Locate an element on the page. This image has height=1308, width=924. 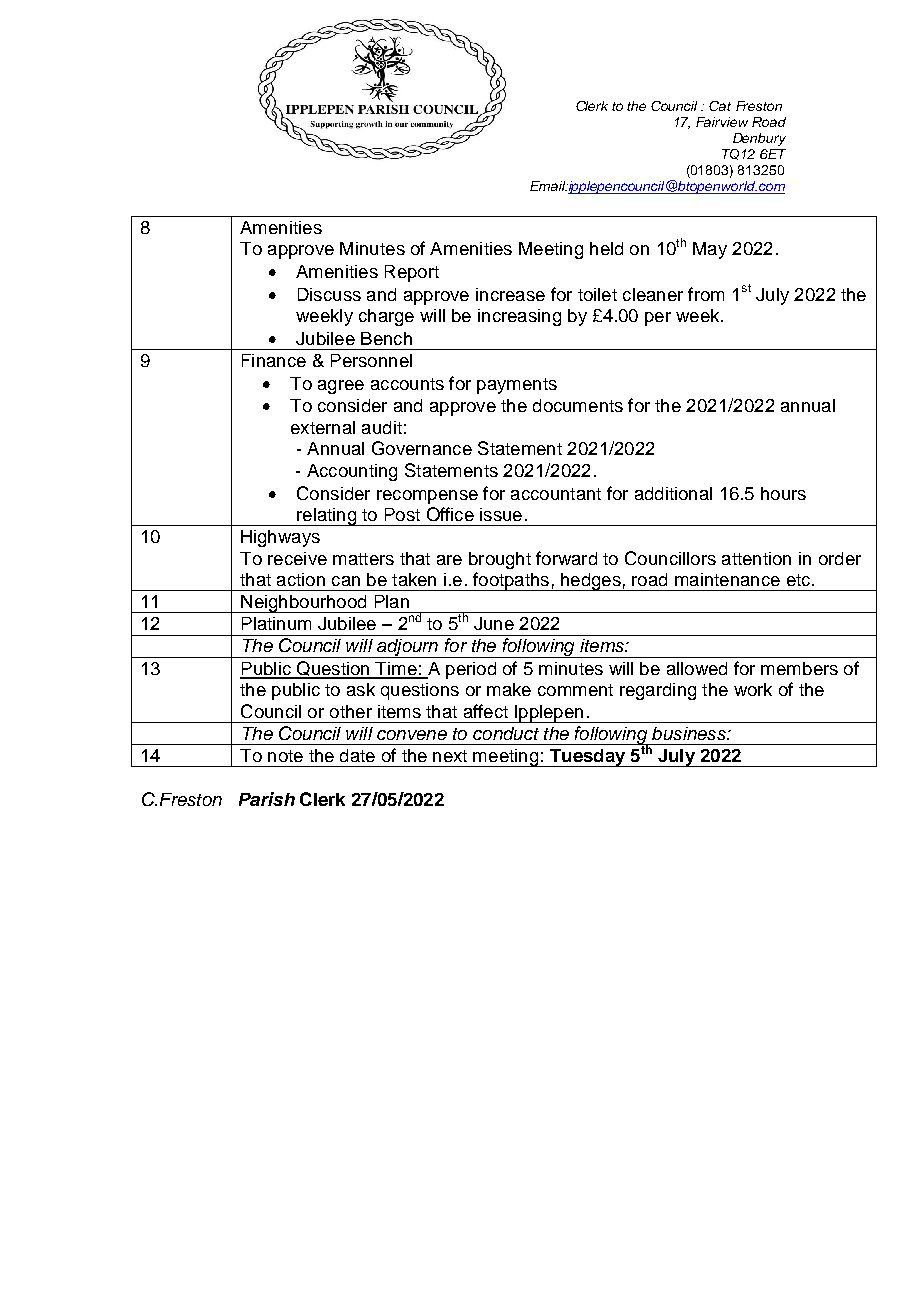
note is located at coordinates (285, 756).
